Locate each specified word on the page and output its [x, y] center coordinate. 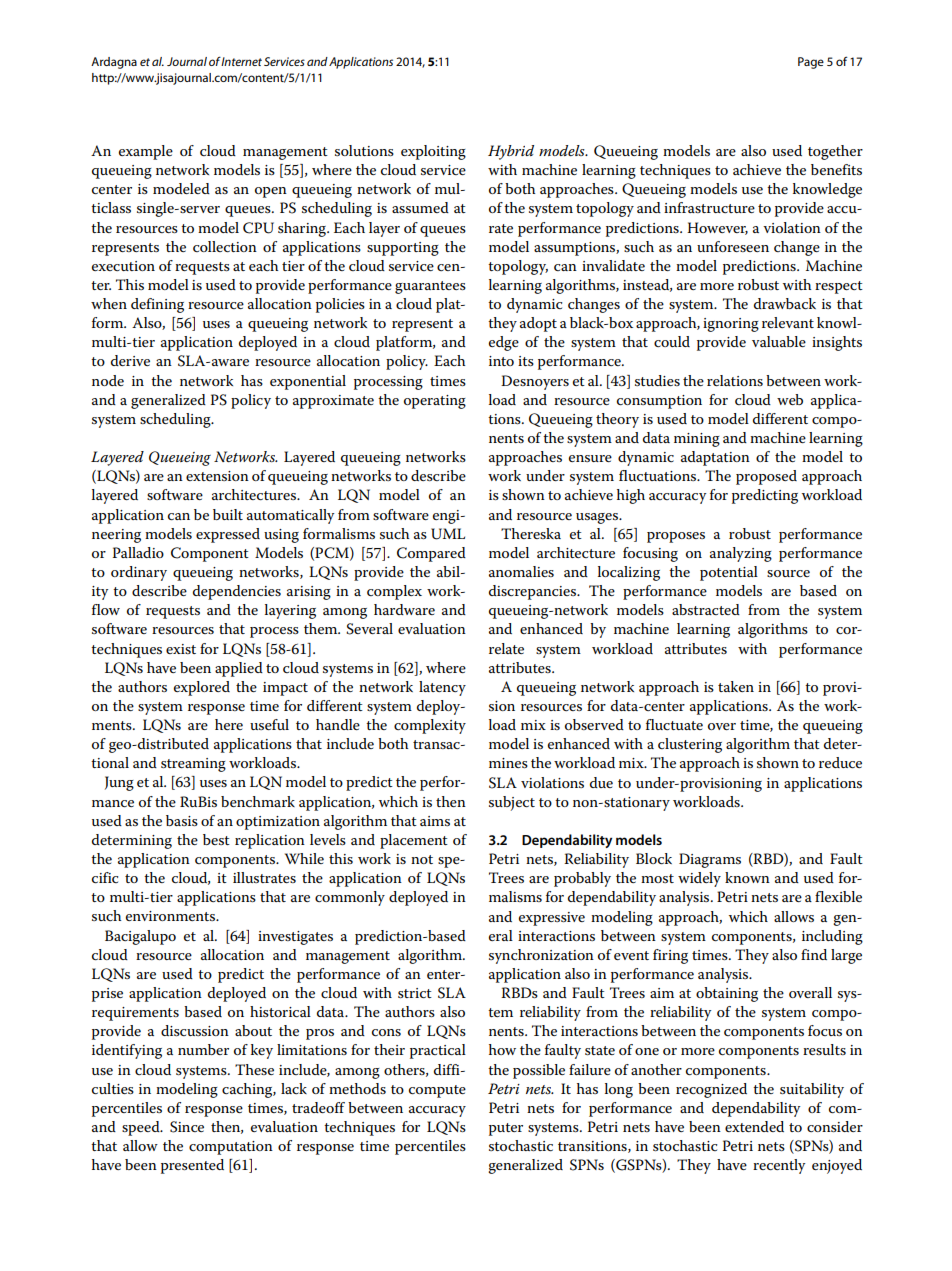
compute [437, 1091]
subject [512, 803]
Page [811, 63]
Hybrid [511, 152]
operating [435, 402]
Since [187, 1127]
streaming [193, 765]
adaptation [715, 458]
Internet [241, 61]
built [228, 514]
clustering [690, 745]
